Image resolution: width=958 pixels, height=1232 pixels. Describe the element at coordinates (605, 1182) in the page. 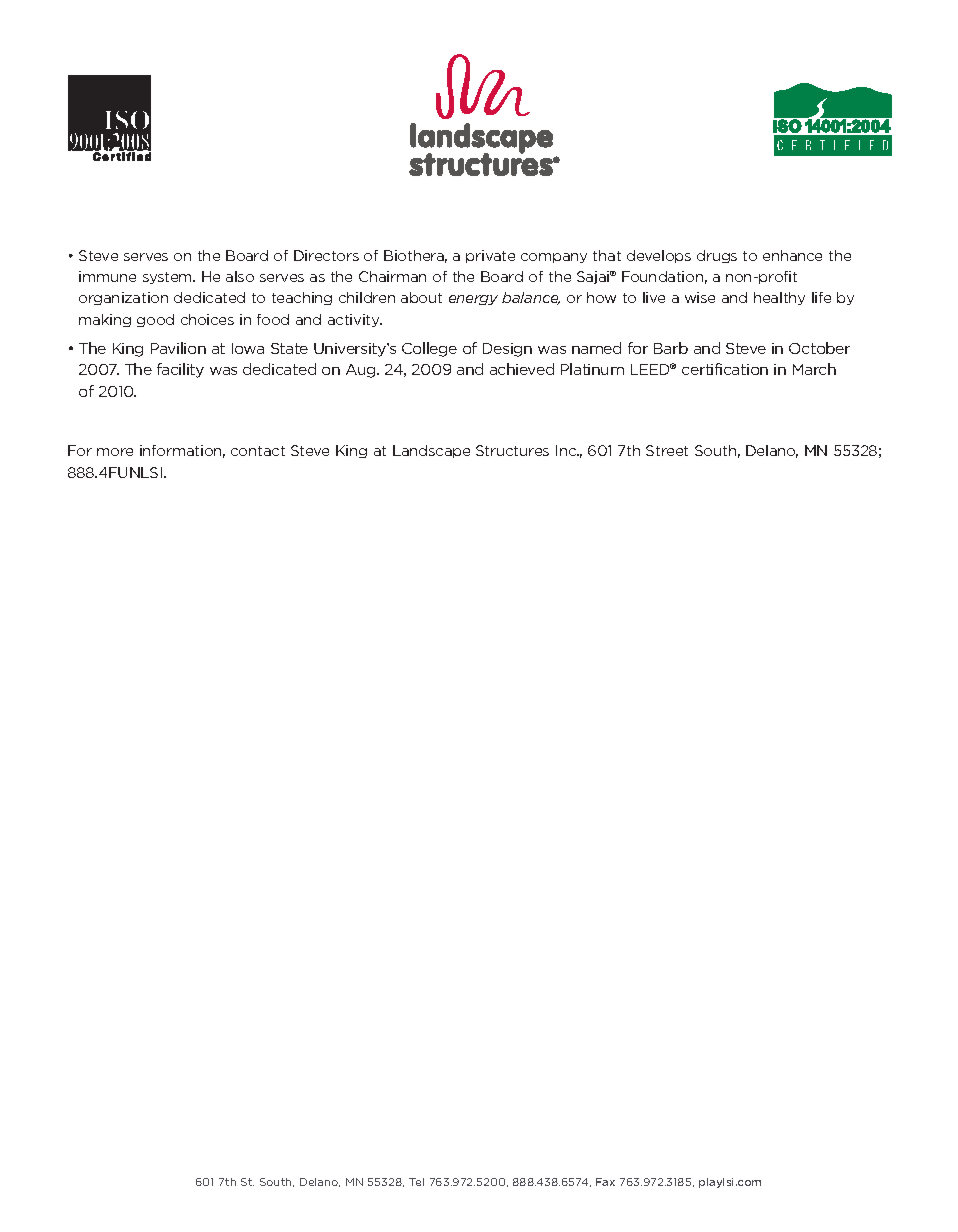

I see `Fax` at that location.
